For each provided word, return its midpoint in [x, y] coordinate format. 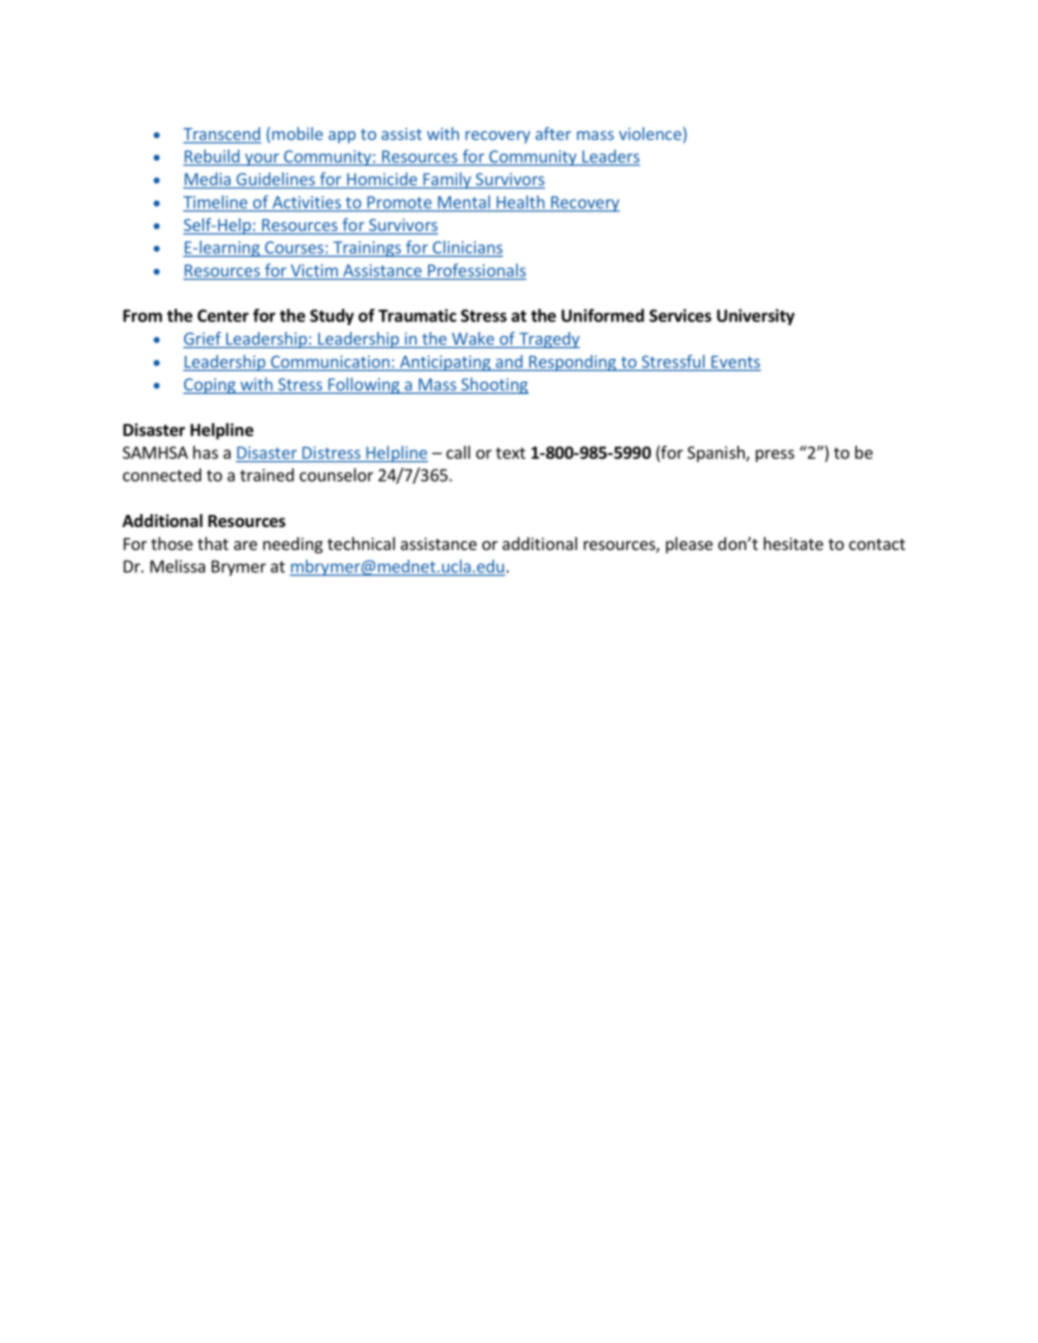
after [553, 133]
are [245, 545]
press [775, 455]
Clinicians [466, 248]
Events [735, 362]
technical [361, 543]
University [756, 317]
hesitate [793, 543]
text [511, 453]
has [205, 452]
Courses [294, 248]
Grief [202, 338]
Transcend [222, 135]
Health [520, 203]
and [509, 361]
